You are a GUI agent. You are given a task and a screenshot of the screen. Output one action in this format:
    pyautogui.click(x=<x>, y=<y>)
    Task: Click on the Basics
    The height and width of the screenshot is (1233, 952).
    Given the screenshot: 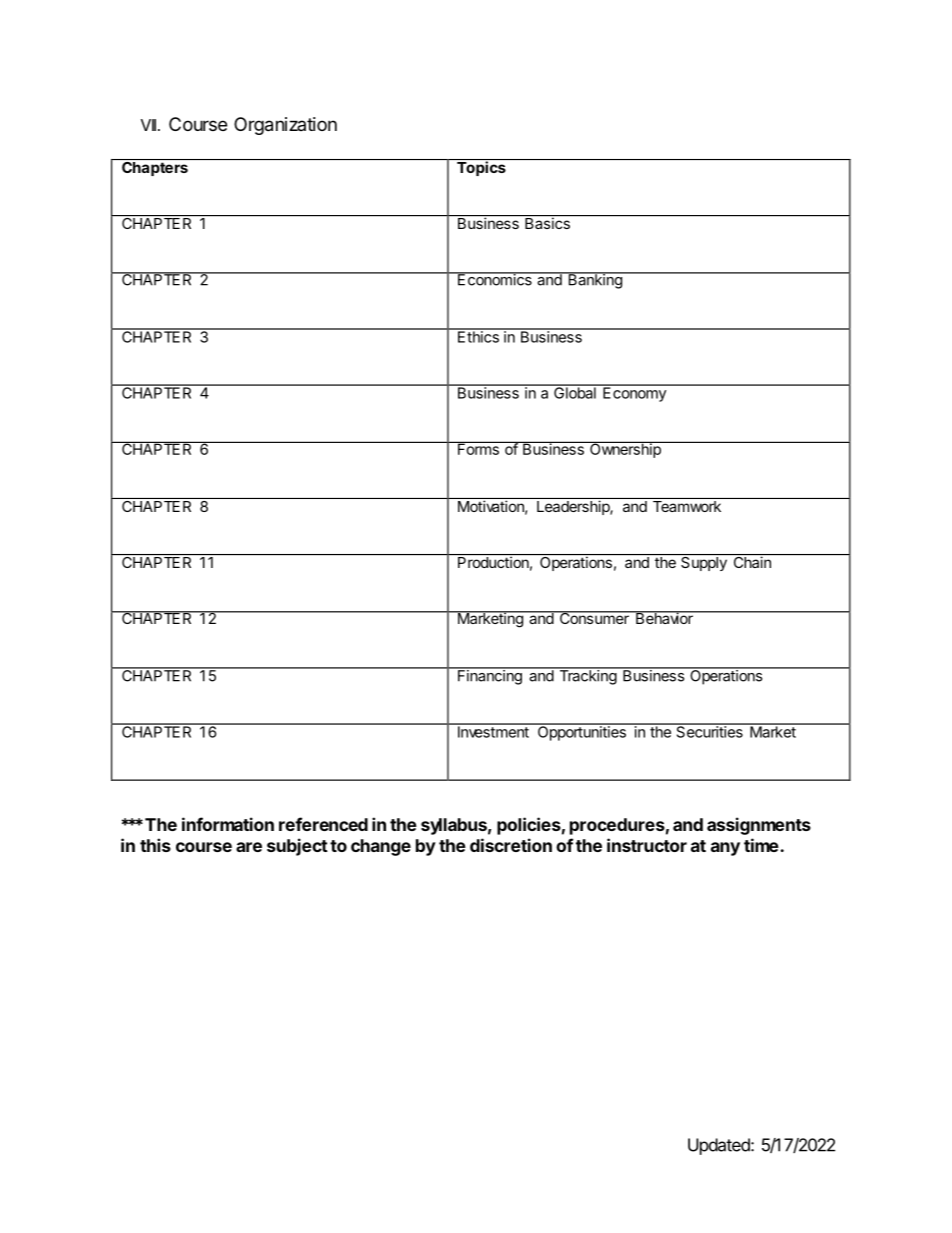 What is the action you would take?
    pyautogui.click(x=547, y=222)
